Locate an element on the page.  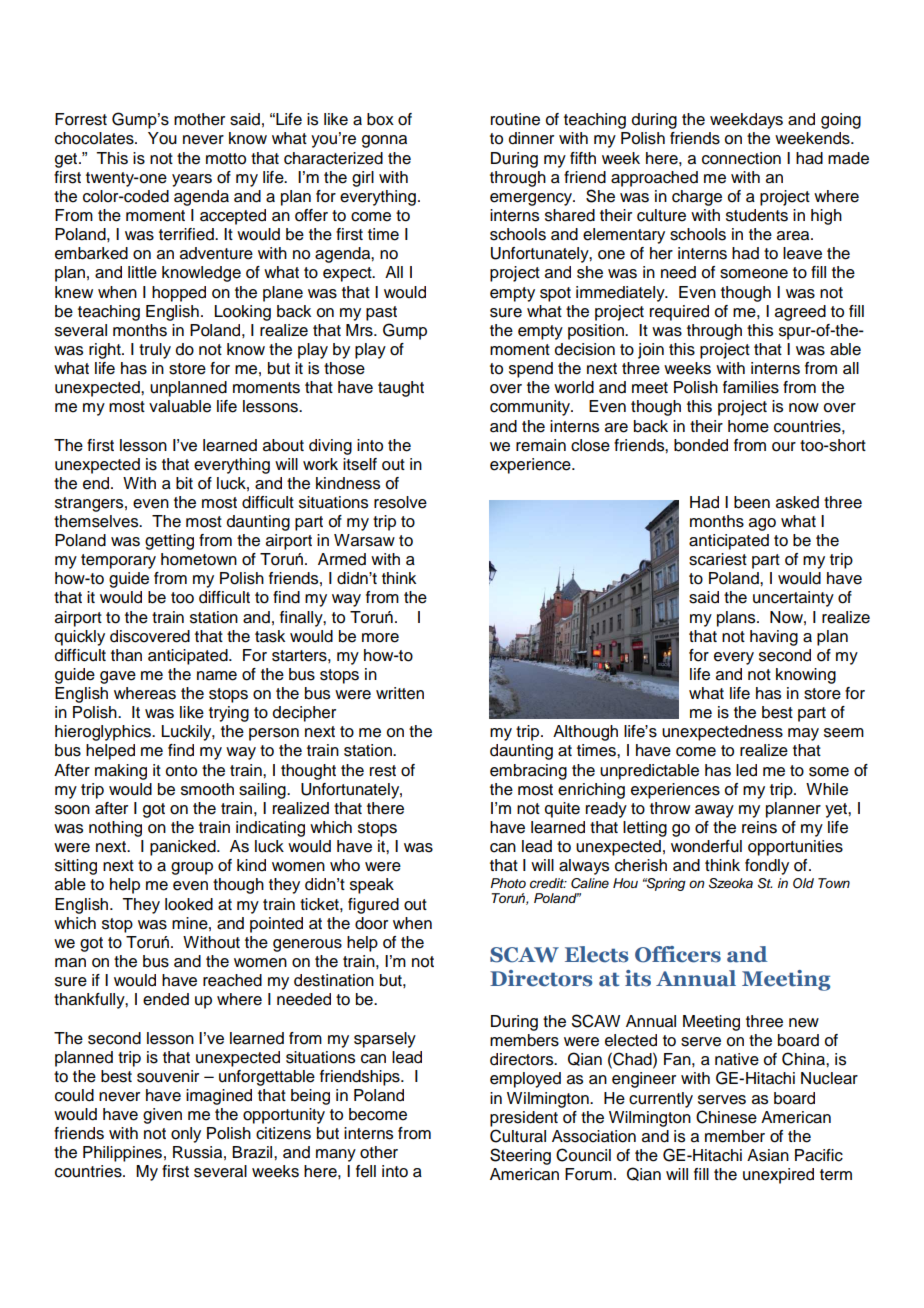
getting is located at coordinates (169, 542).
